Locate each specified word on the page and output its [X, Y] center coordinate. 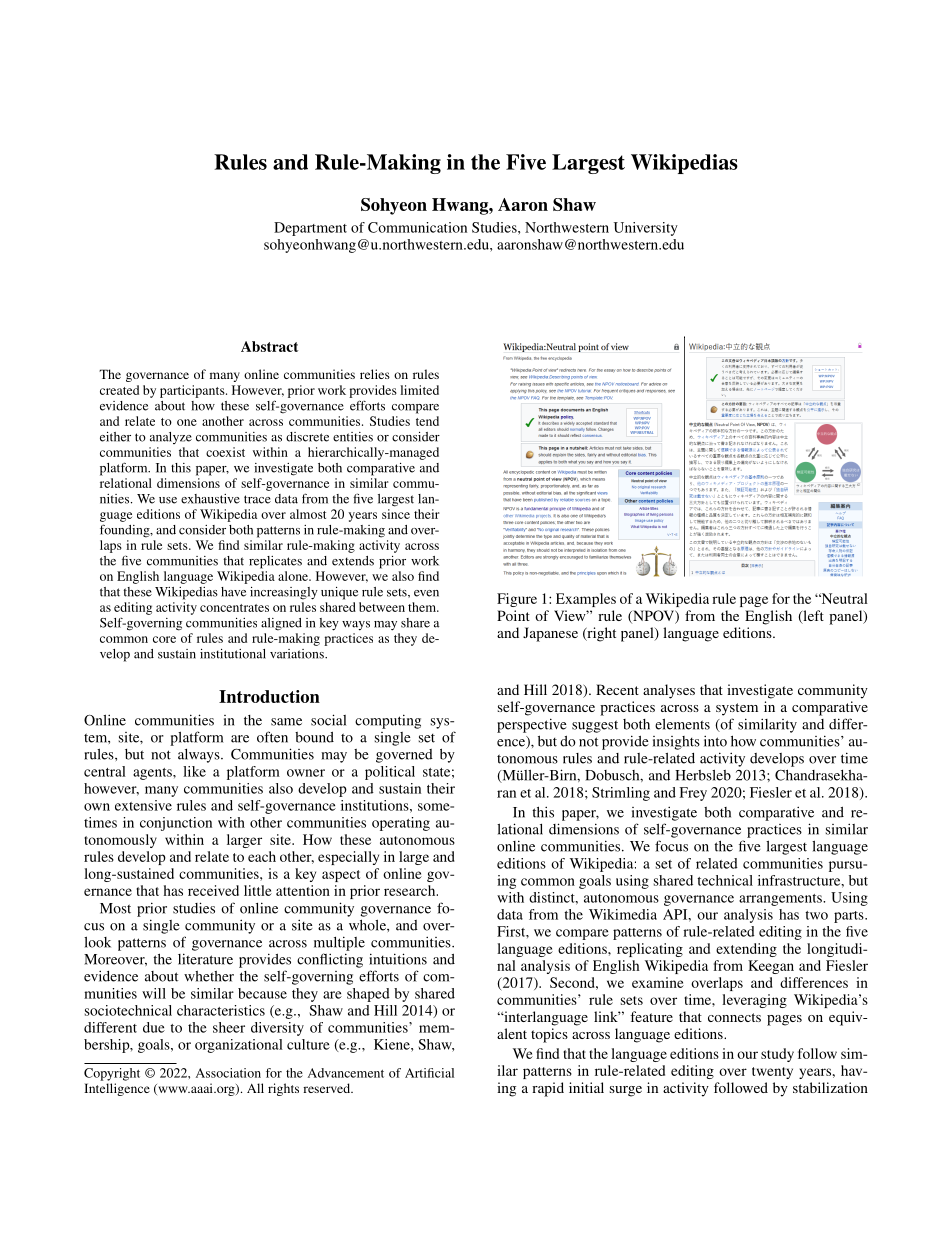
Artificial [429, 1073]
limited [419, 390]
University [646, 229]
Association [228, 1073]
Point [513, 615]
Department [310, 229]
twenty [772, 1073]
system [737, 709]
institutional [233, 654]
